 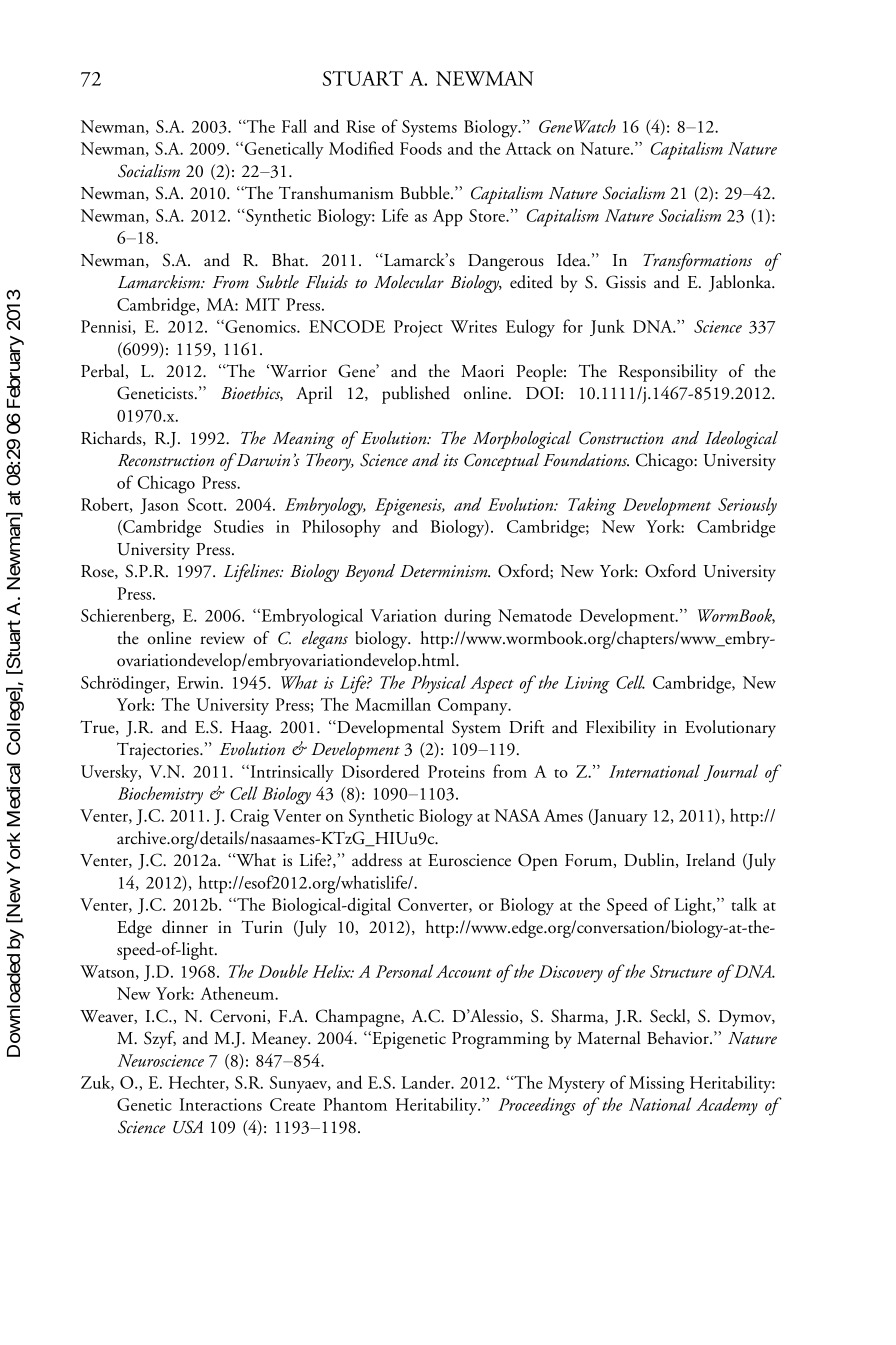 I want to click on Living, so click(x=587, y=685).
